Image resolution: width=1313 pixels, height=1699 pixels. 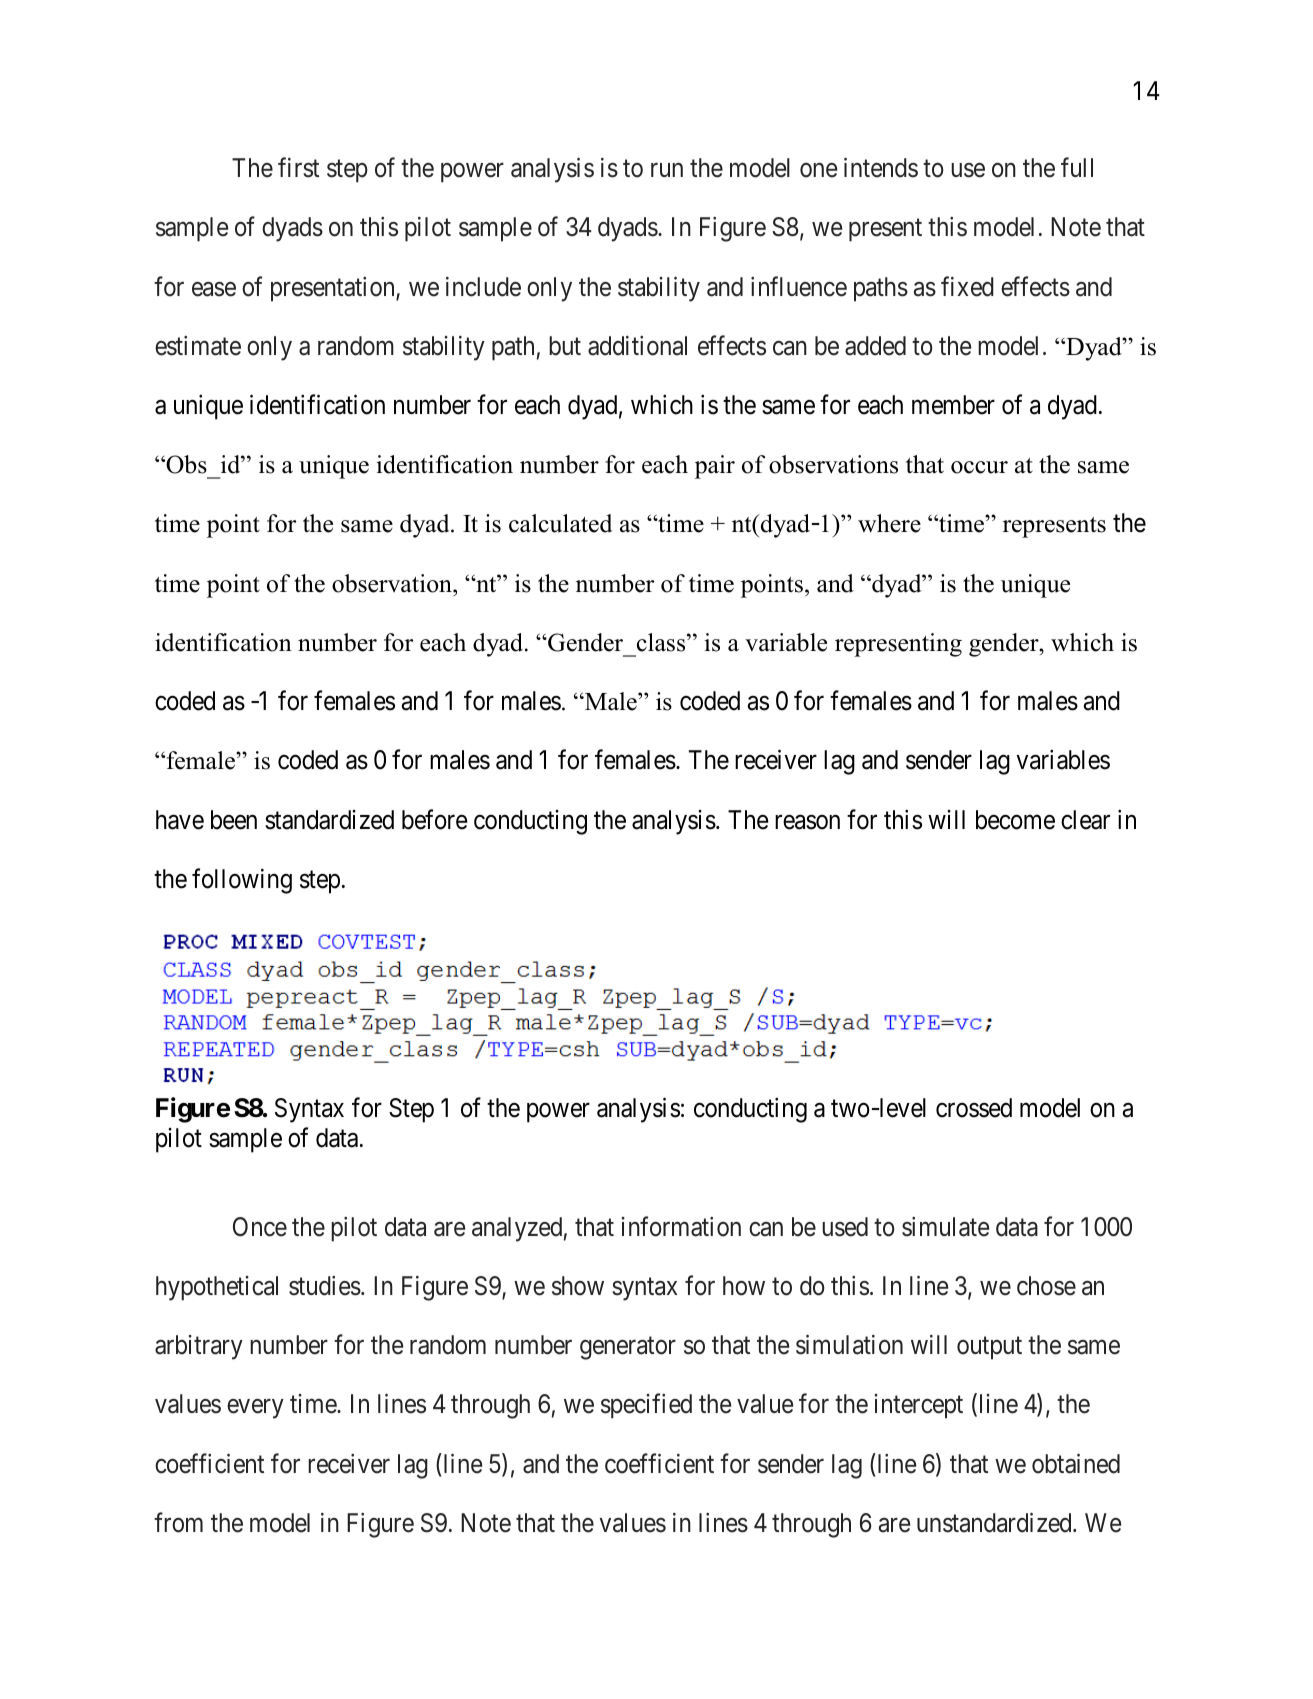 What do you see at coordinates (807, 822) in the image?
I see `reason` at bounding box center [807, 822].
